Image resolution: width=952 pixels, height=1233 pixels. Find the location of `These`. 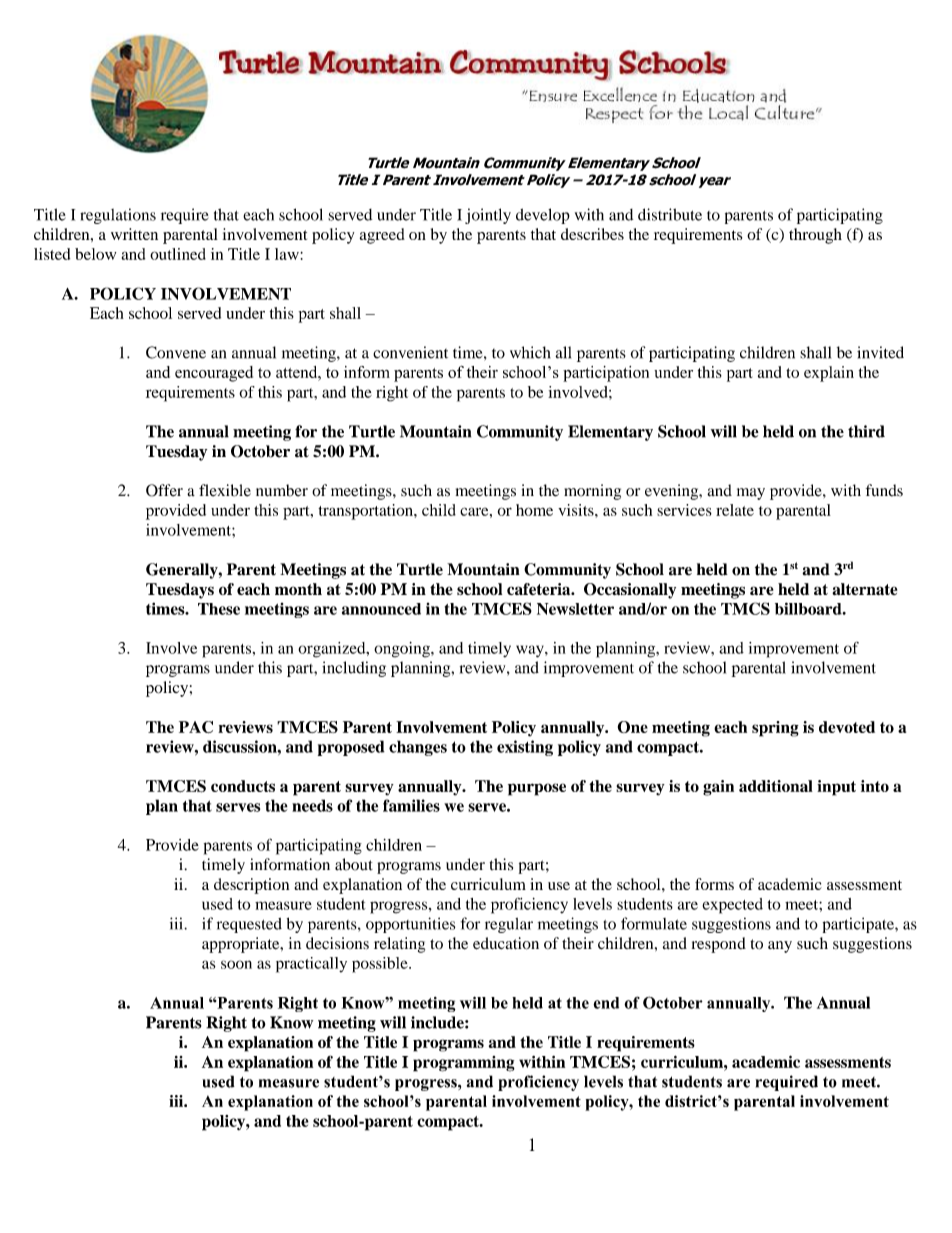

These is located at coordinates (219, 609).
